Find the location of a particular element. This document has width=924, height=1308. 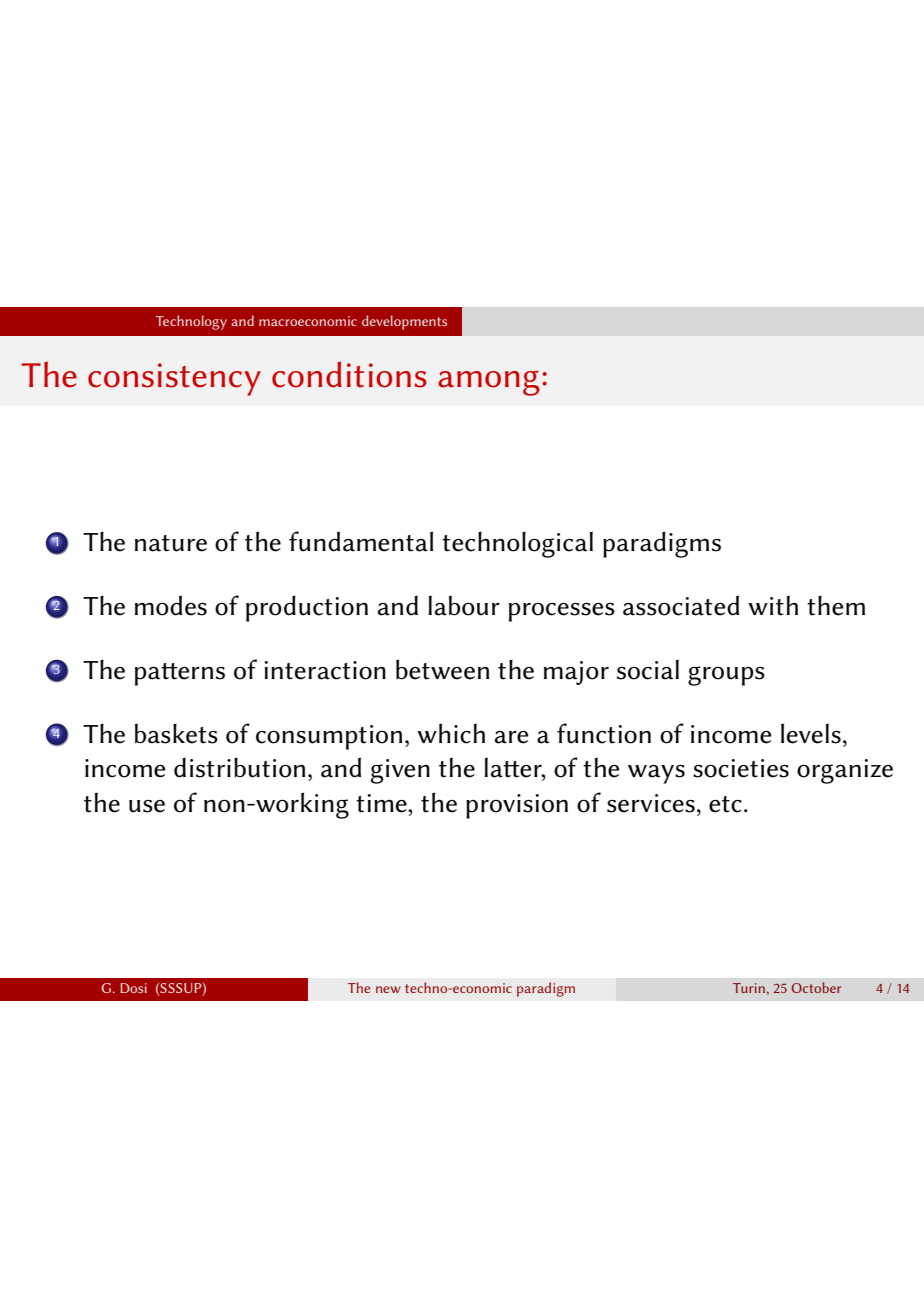

etc is located at coordinates (725, 804).
